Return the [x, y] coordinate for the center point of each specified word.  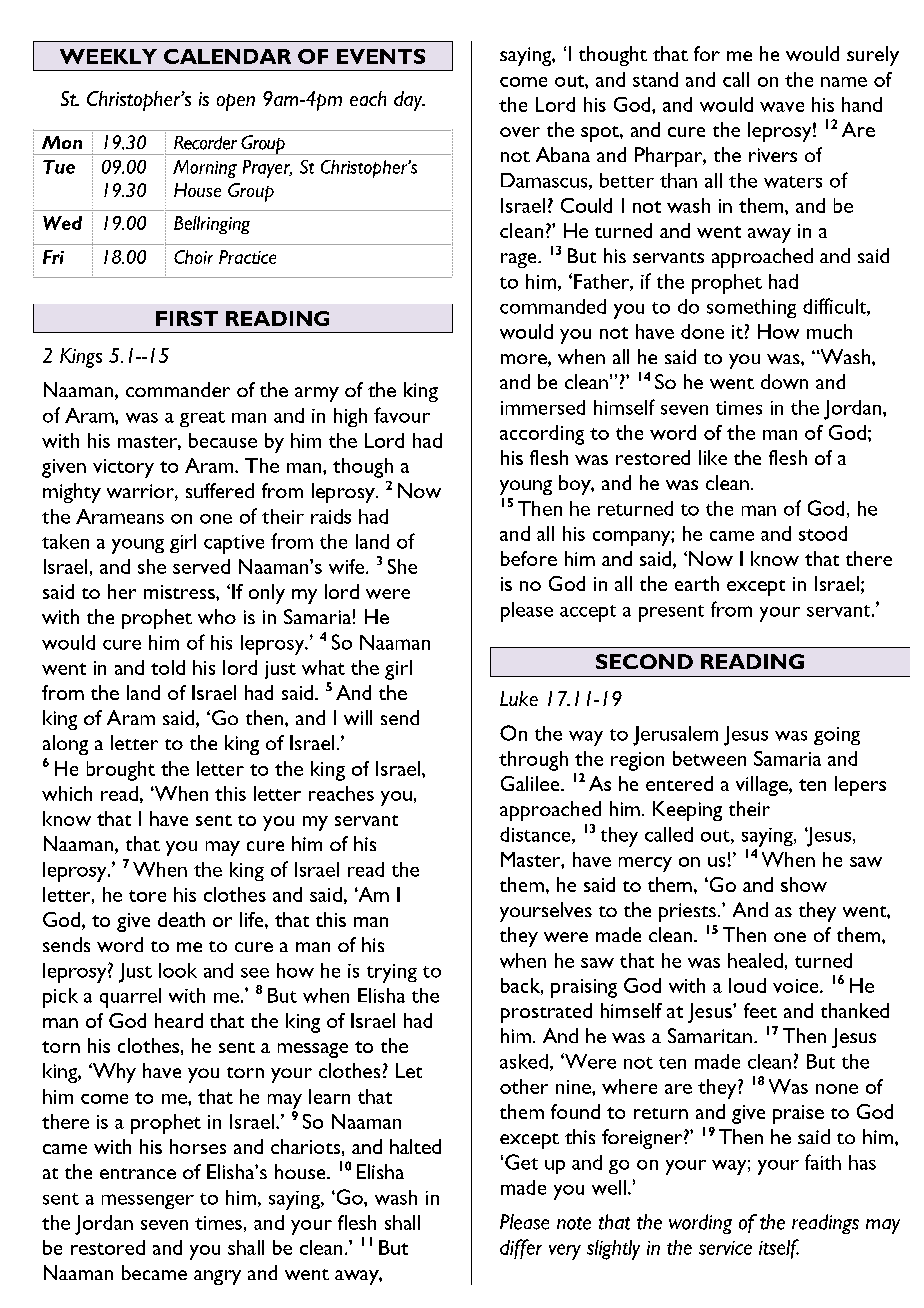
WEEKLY [108, 56]
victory [123, 468]
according [542, 435]
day [409, 101]
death [181, 919]
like [713, 457]
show [804, 884]
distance [536, 835]
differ [521, 1249]
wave [782, 107]
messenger [148, 1201]
